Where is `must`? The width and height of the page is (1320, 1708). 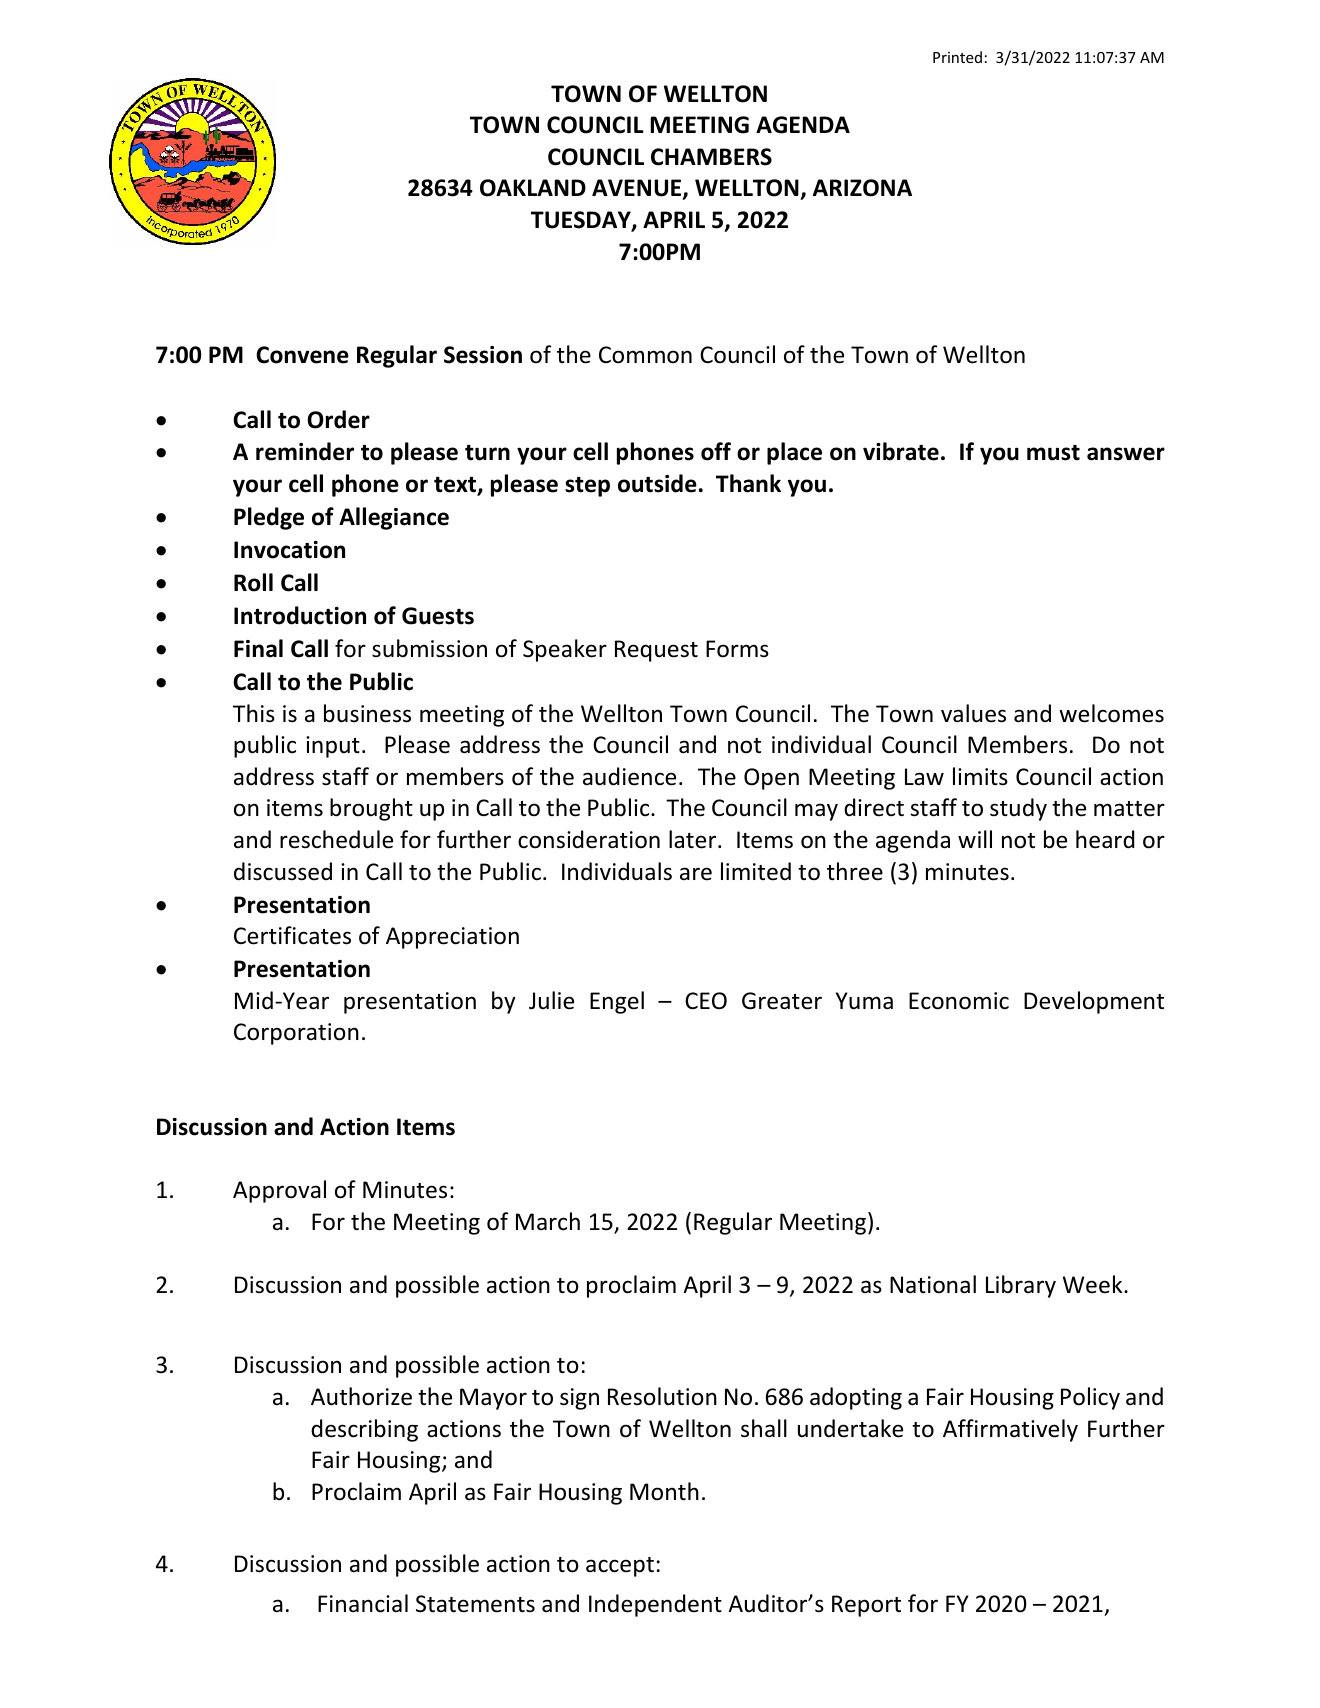
must is located at coordinates (1053, 453).
